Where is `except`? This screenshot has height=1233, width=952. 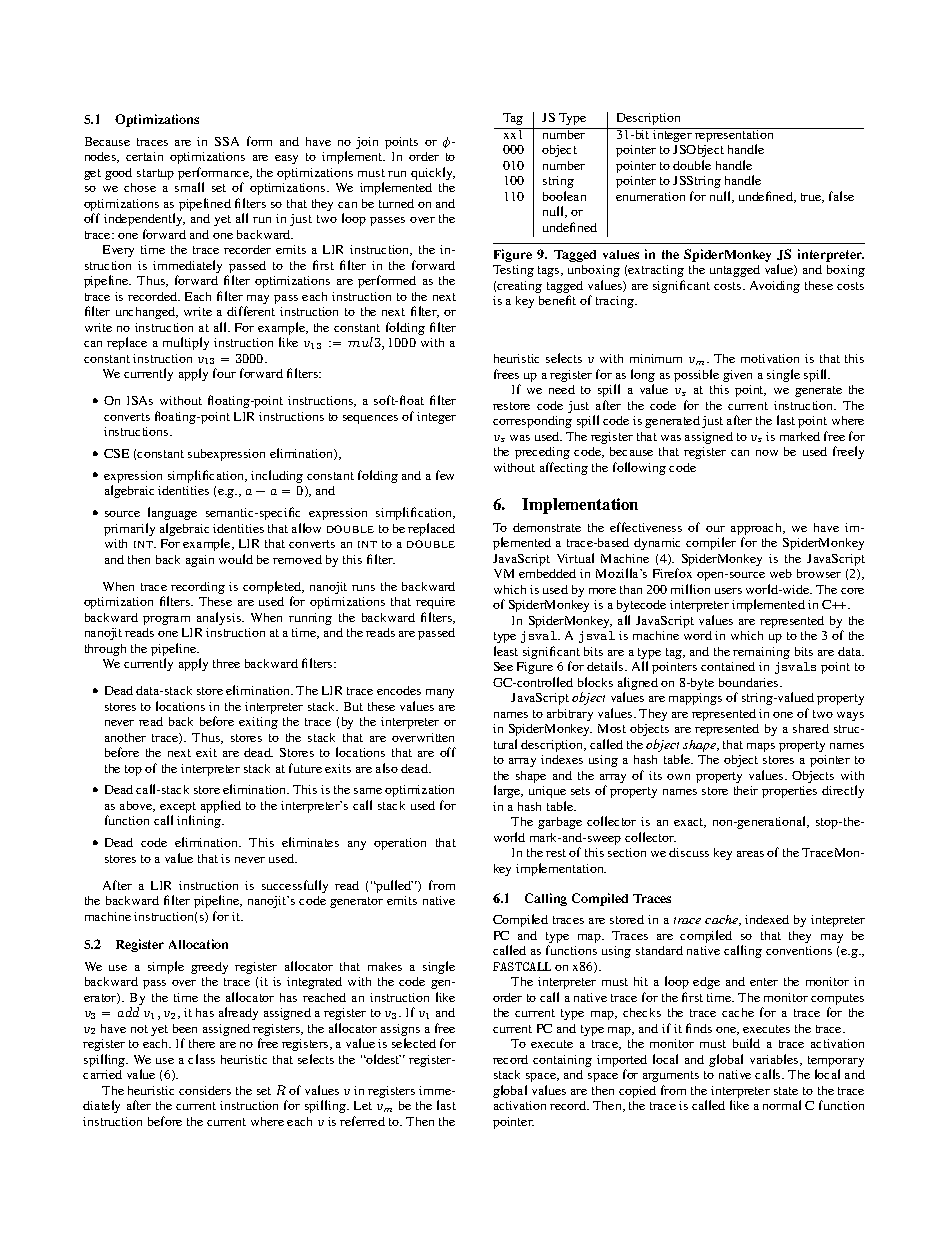 except is located at coordinates (178, 809).
